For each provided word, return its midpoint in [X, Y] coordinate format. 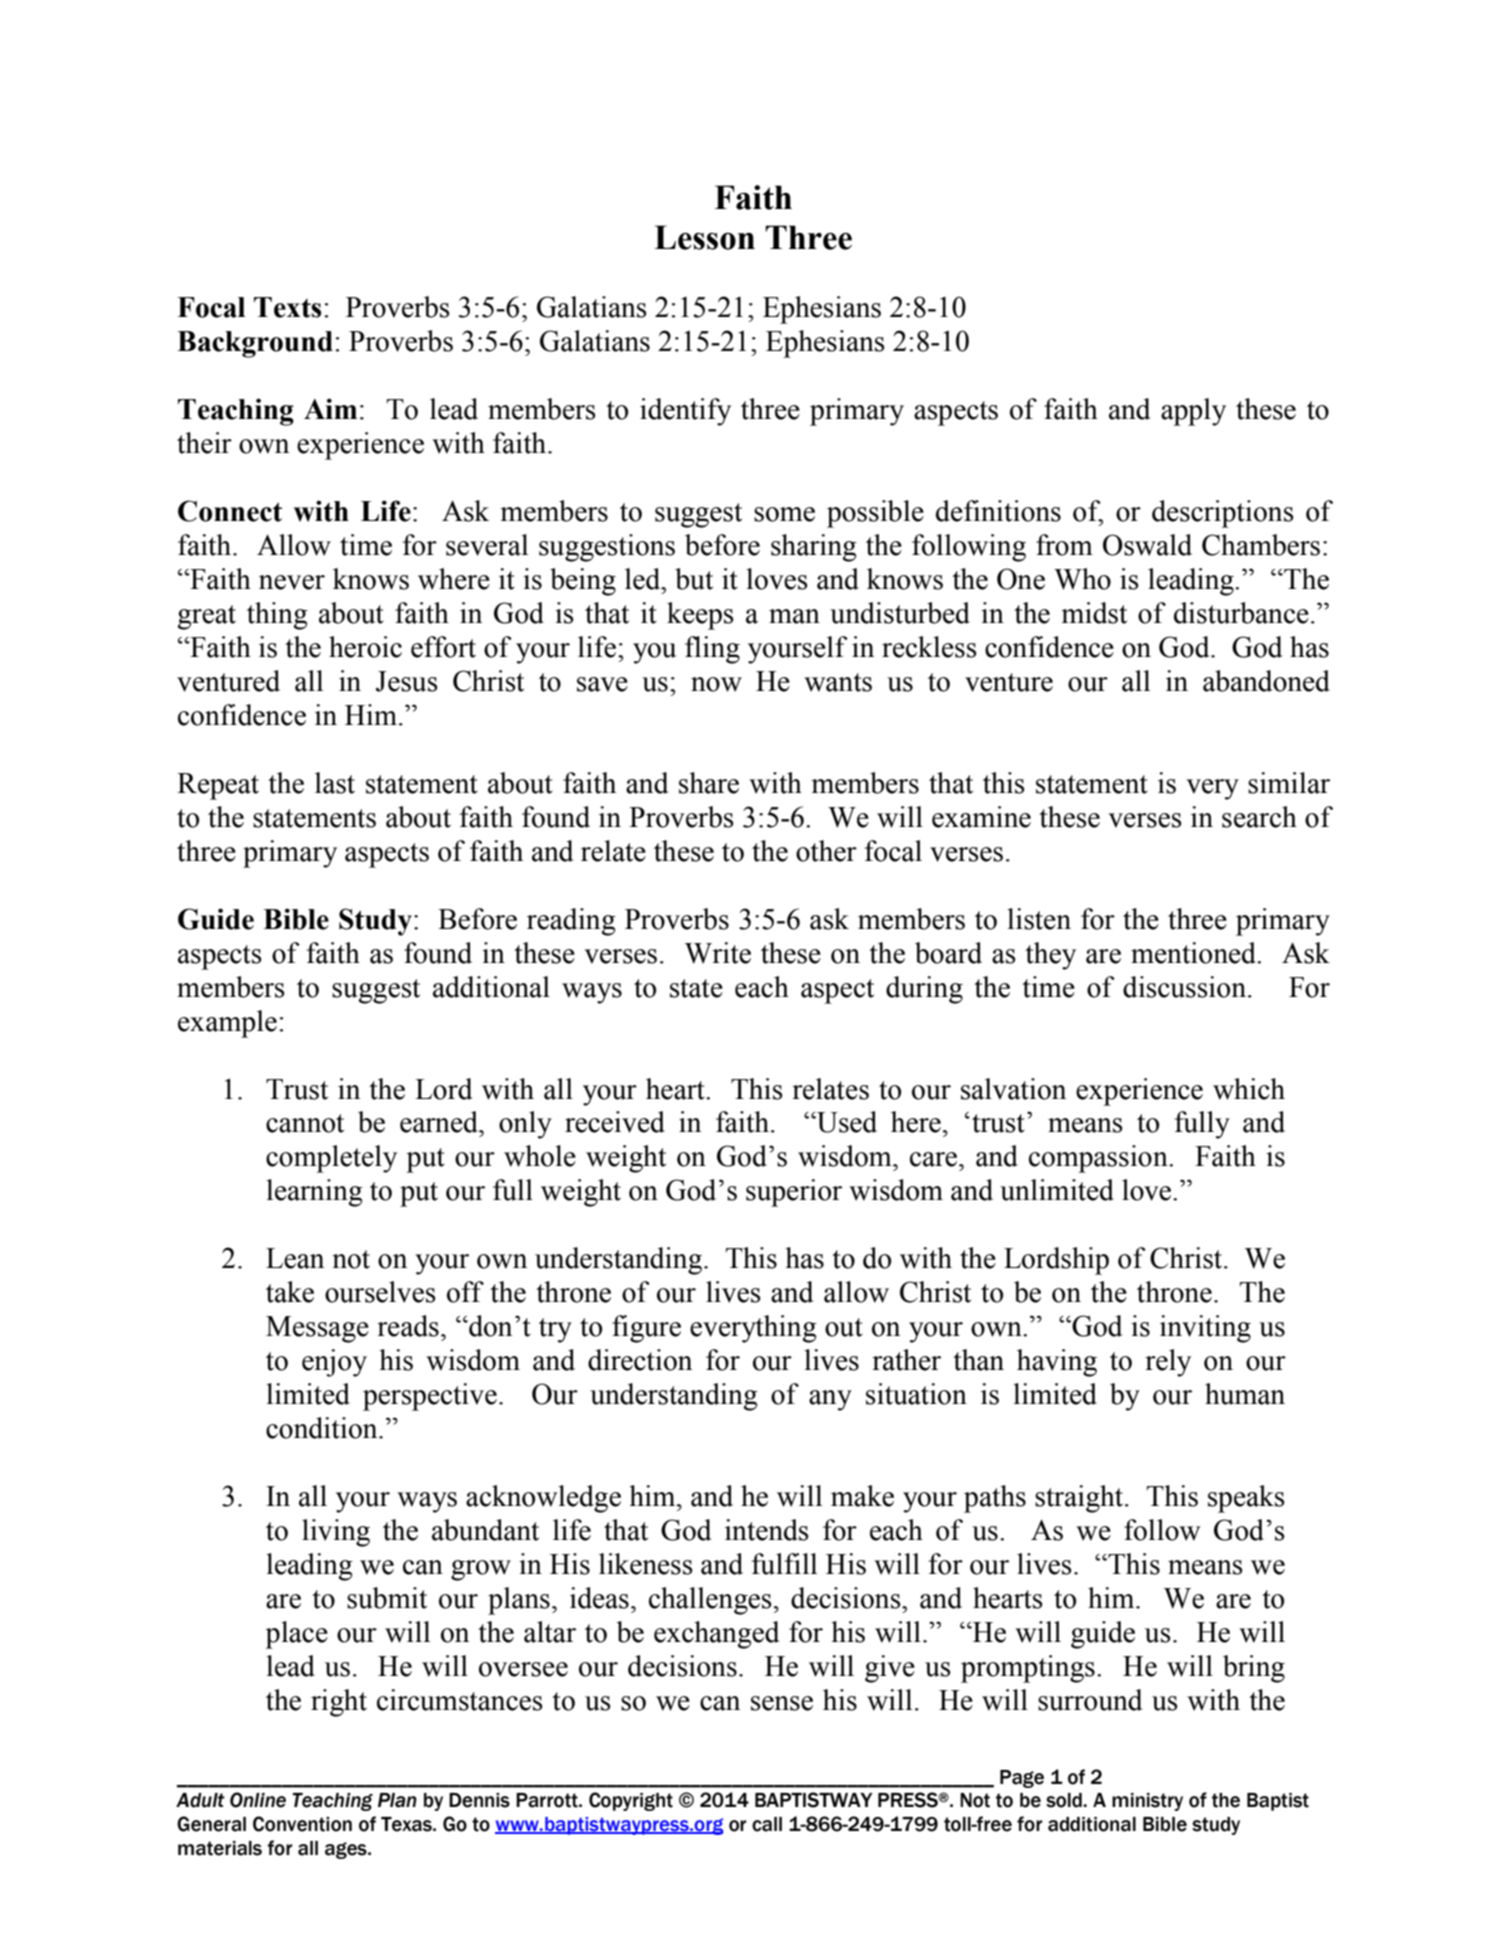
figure [646, 1329]
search [1259, 817]
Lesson [704, 237]
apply [1193, 412]
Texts [287, 307]
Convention [302, 1824]
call [767, 1824]
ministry [1147, 1802]
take [290, 1292]
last [335, 783]
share [709, 783]
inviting [1205, 1329]
